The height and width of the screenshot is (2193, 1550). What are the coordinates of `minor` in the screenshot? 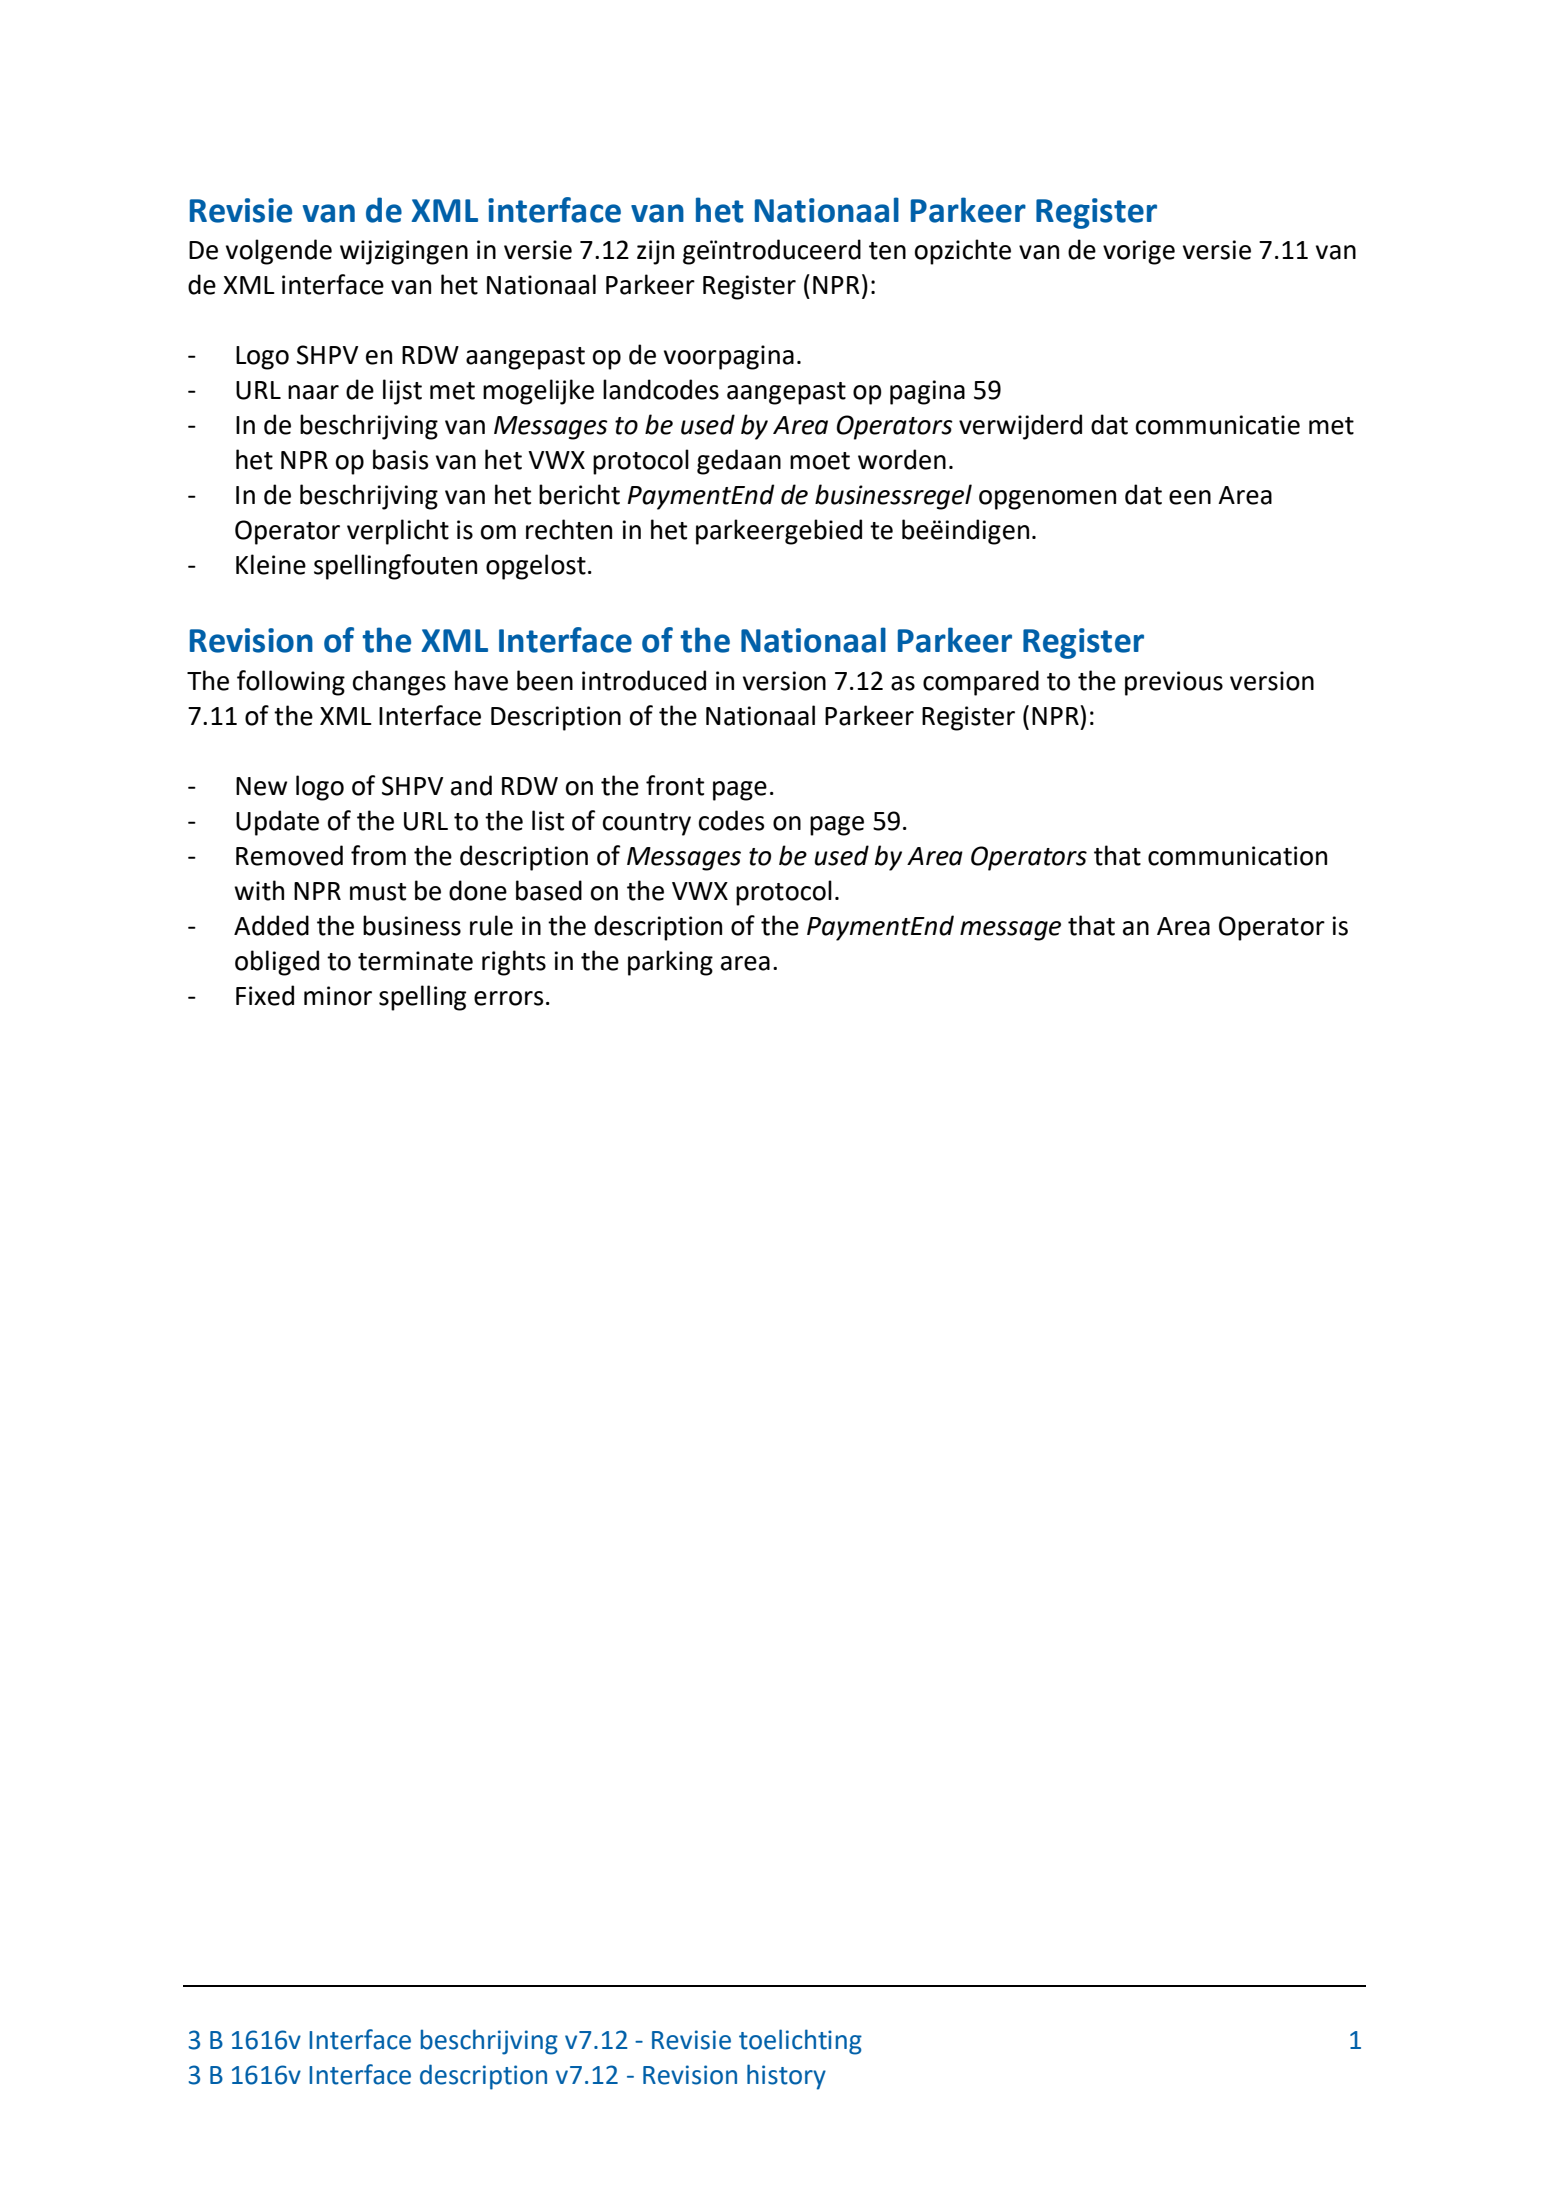 It's located at (338, 996).
